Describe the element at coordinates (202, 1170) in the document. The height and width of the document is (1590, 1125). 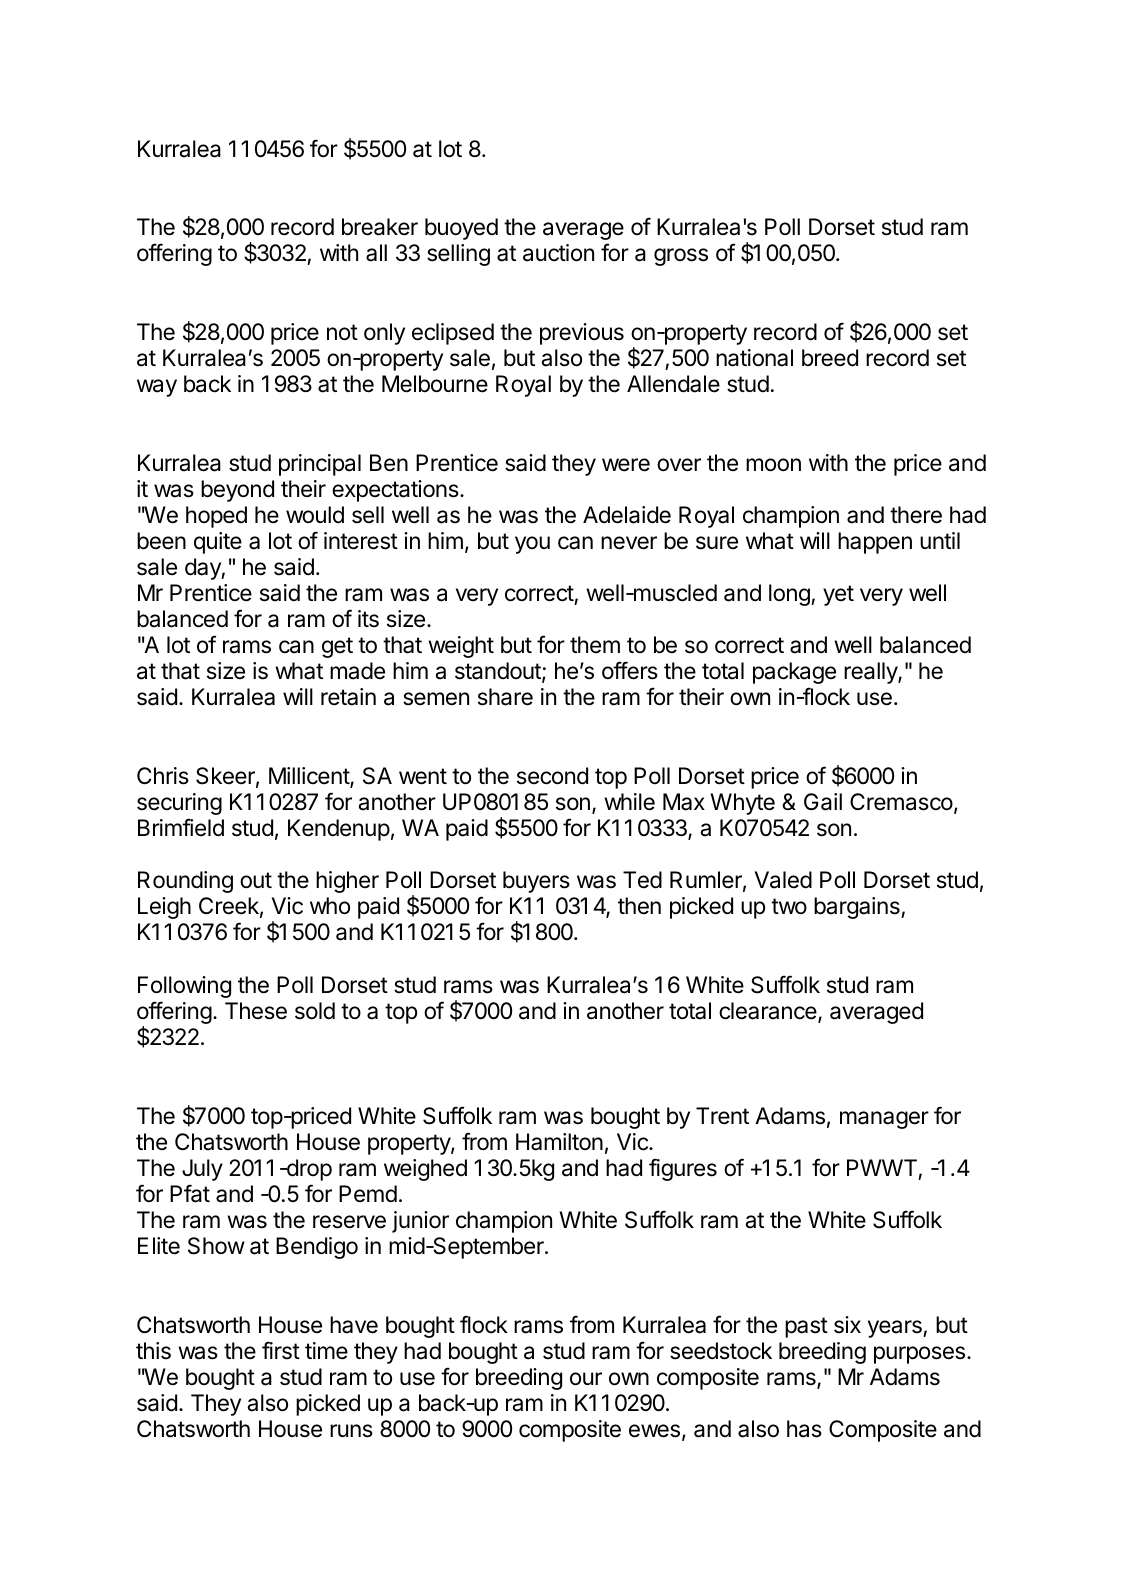
I see `July` at that location.
